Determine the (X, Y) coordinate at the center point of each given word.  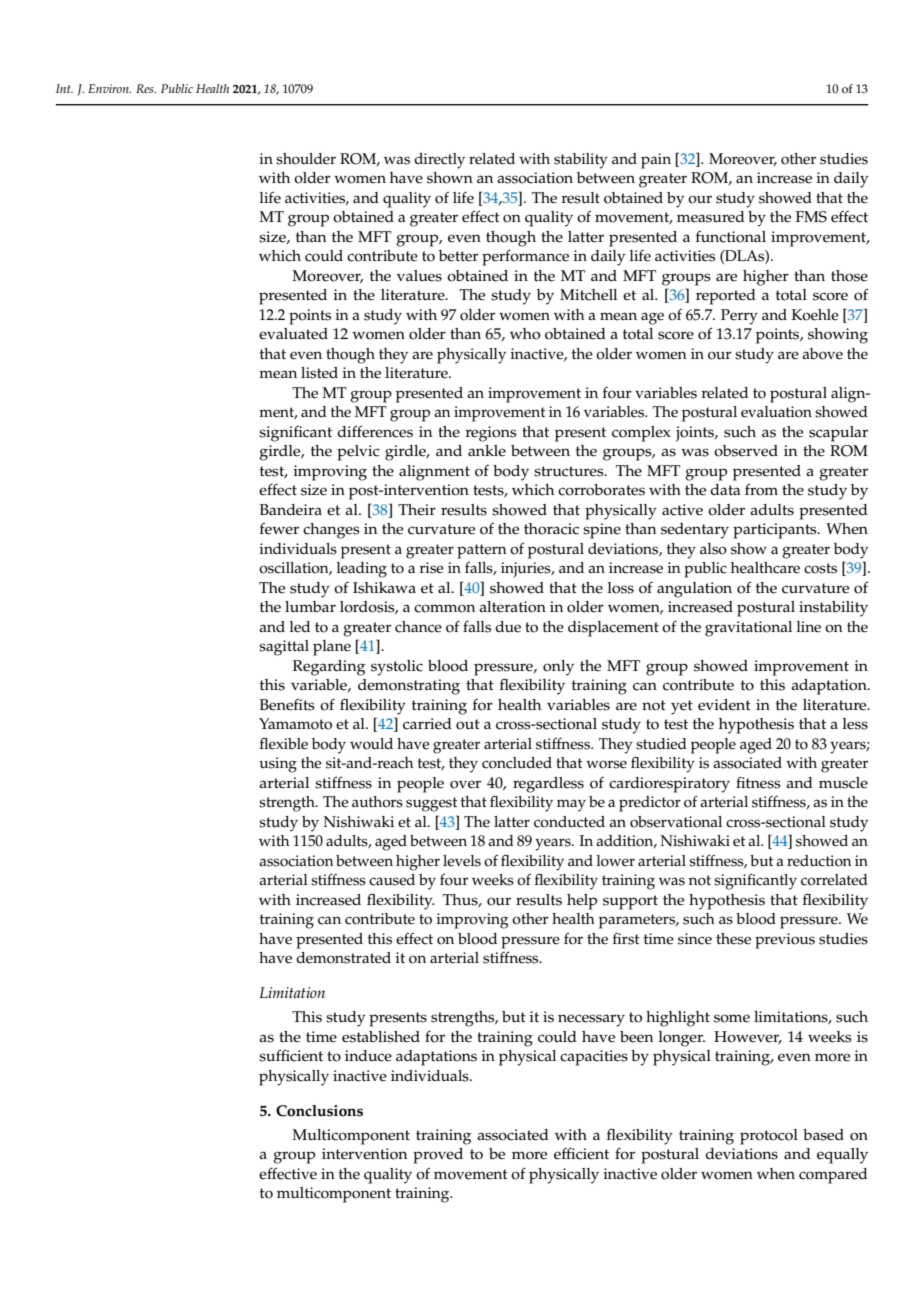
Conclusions (319, 1111)
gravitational (748, 629)
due (508, 627)
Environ (109, 88)
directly (439, 161)
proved (438, 1156)
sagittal (284, 648)
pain (656, 161)
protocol (769, 1137)
